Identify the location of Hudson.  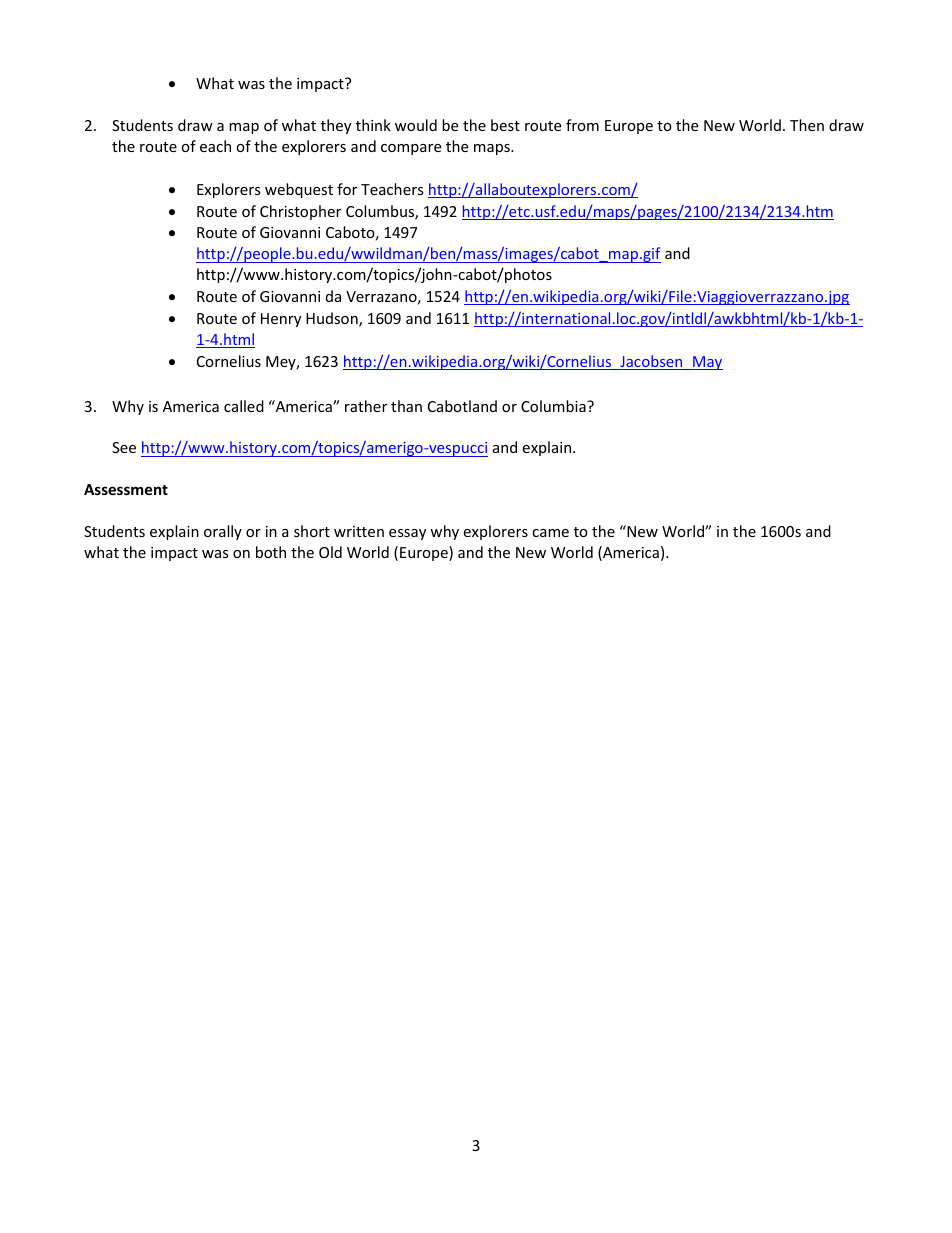
(333, 319).
